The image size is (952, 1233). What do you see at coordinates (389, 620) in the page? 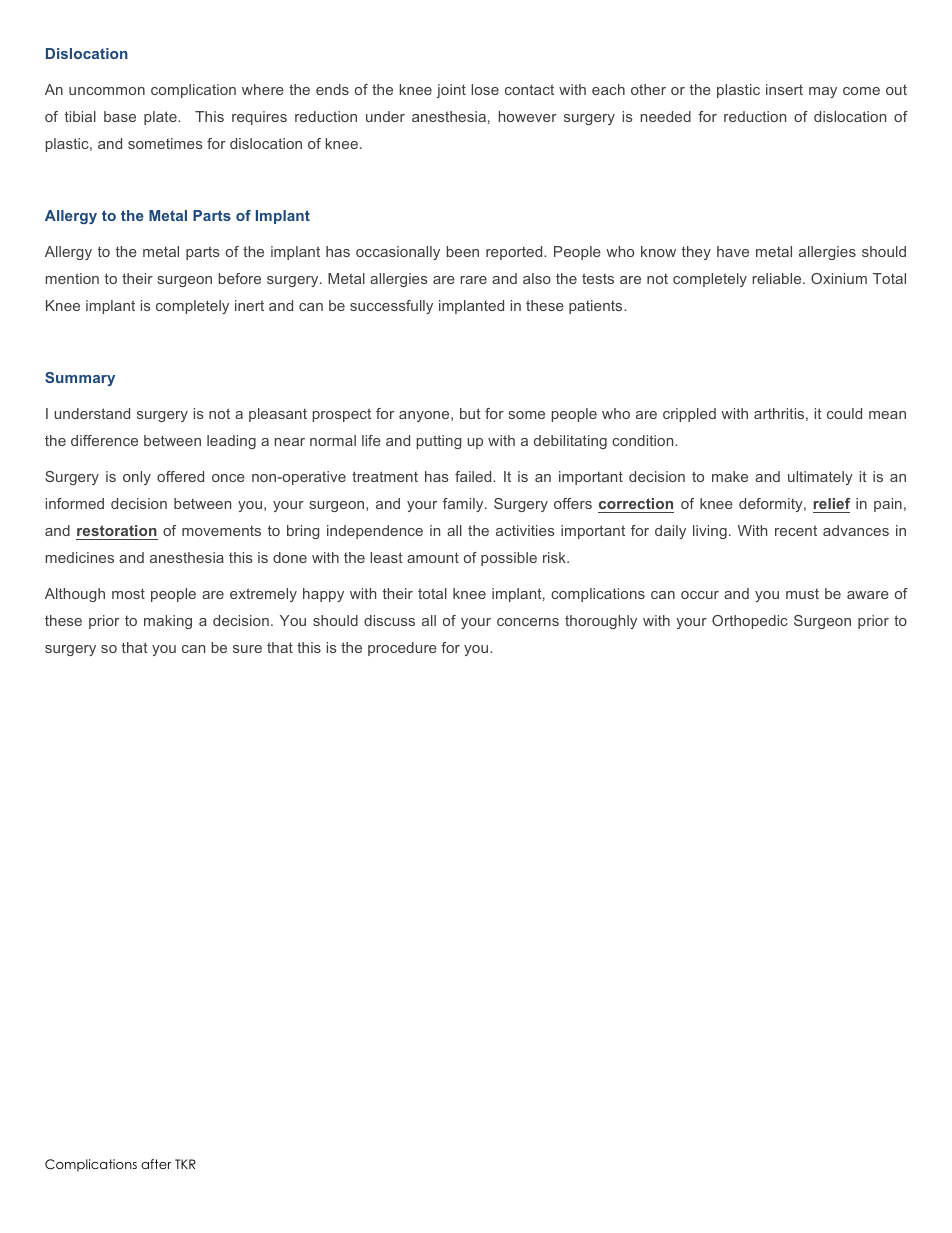
I see `discuss` at bounding box center [389, 620].
